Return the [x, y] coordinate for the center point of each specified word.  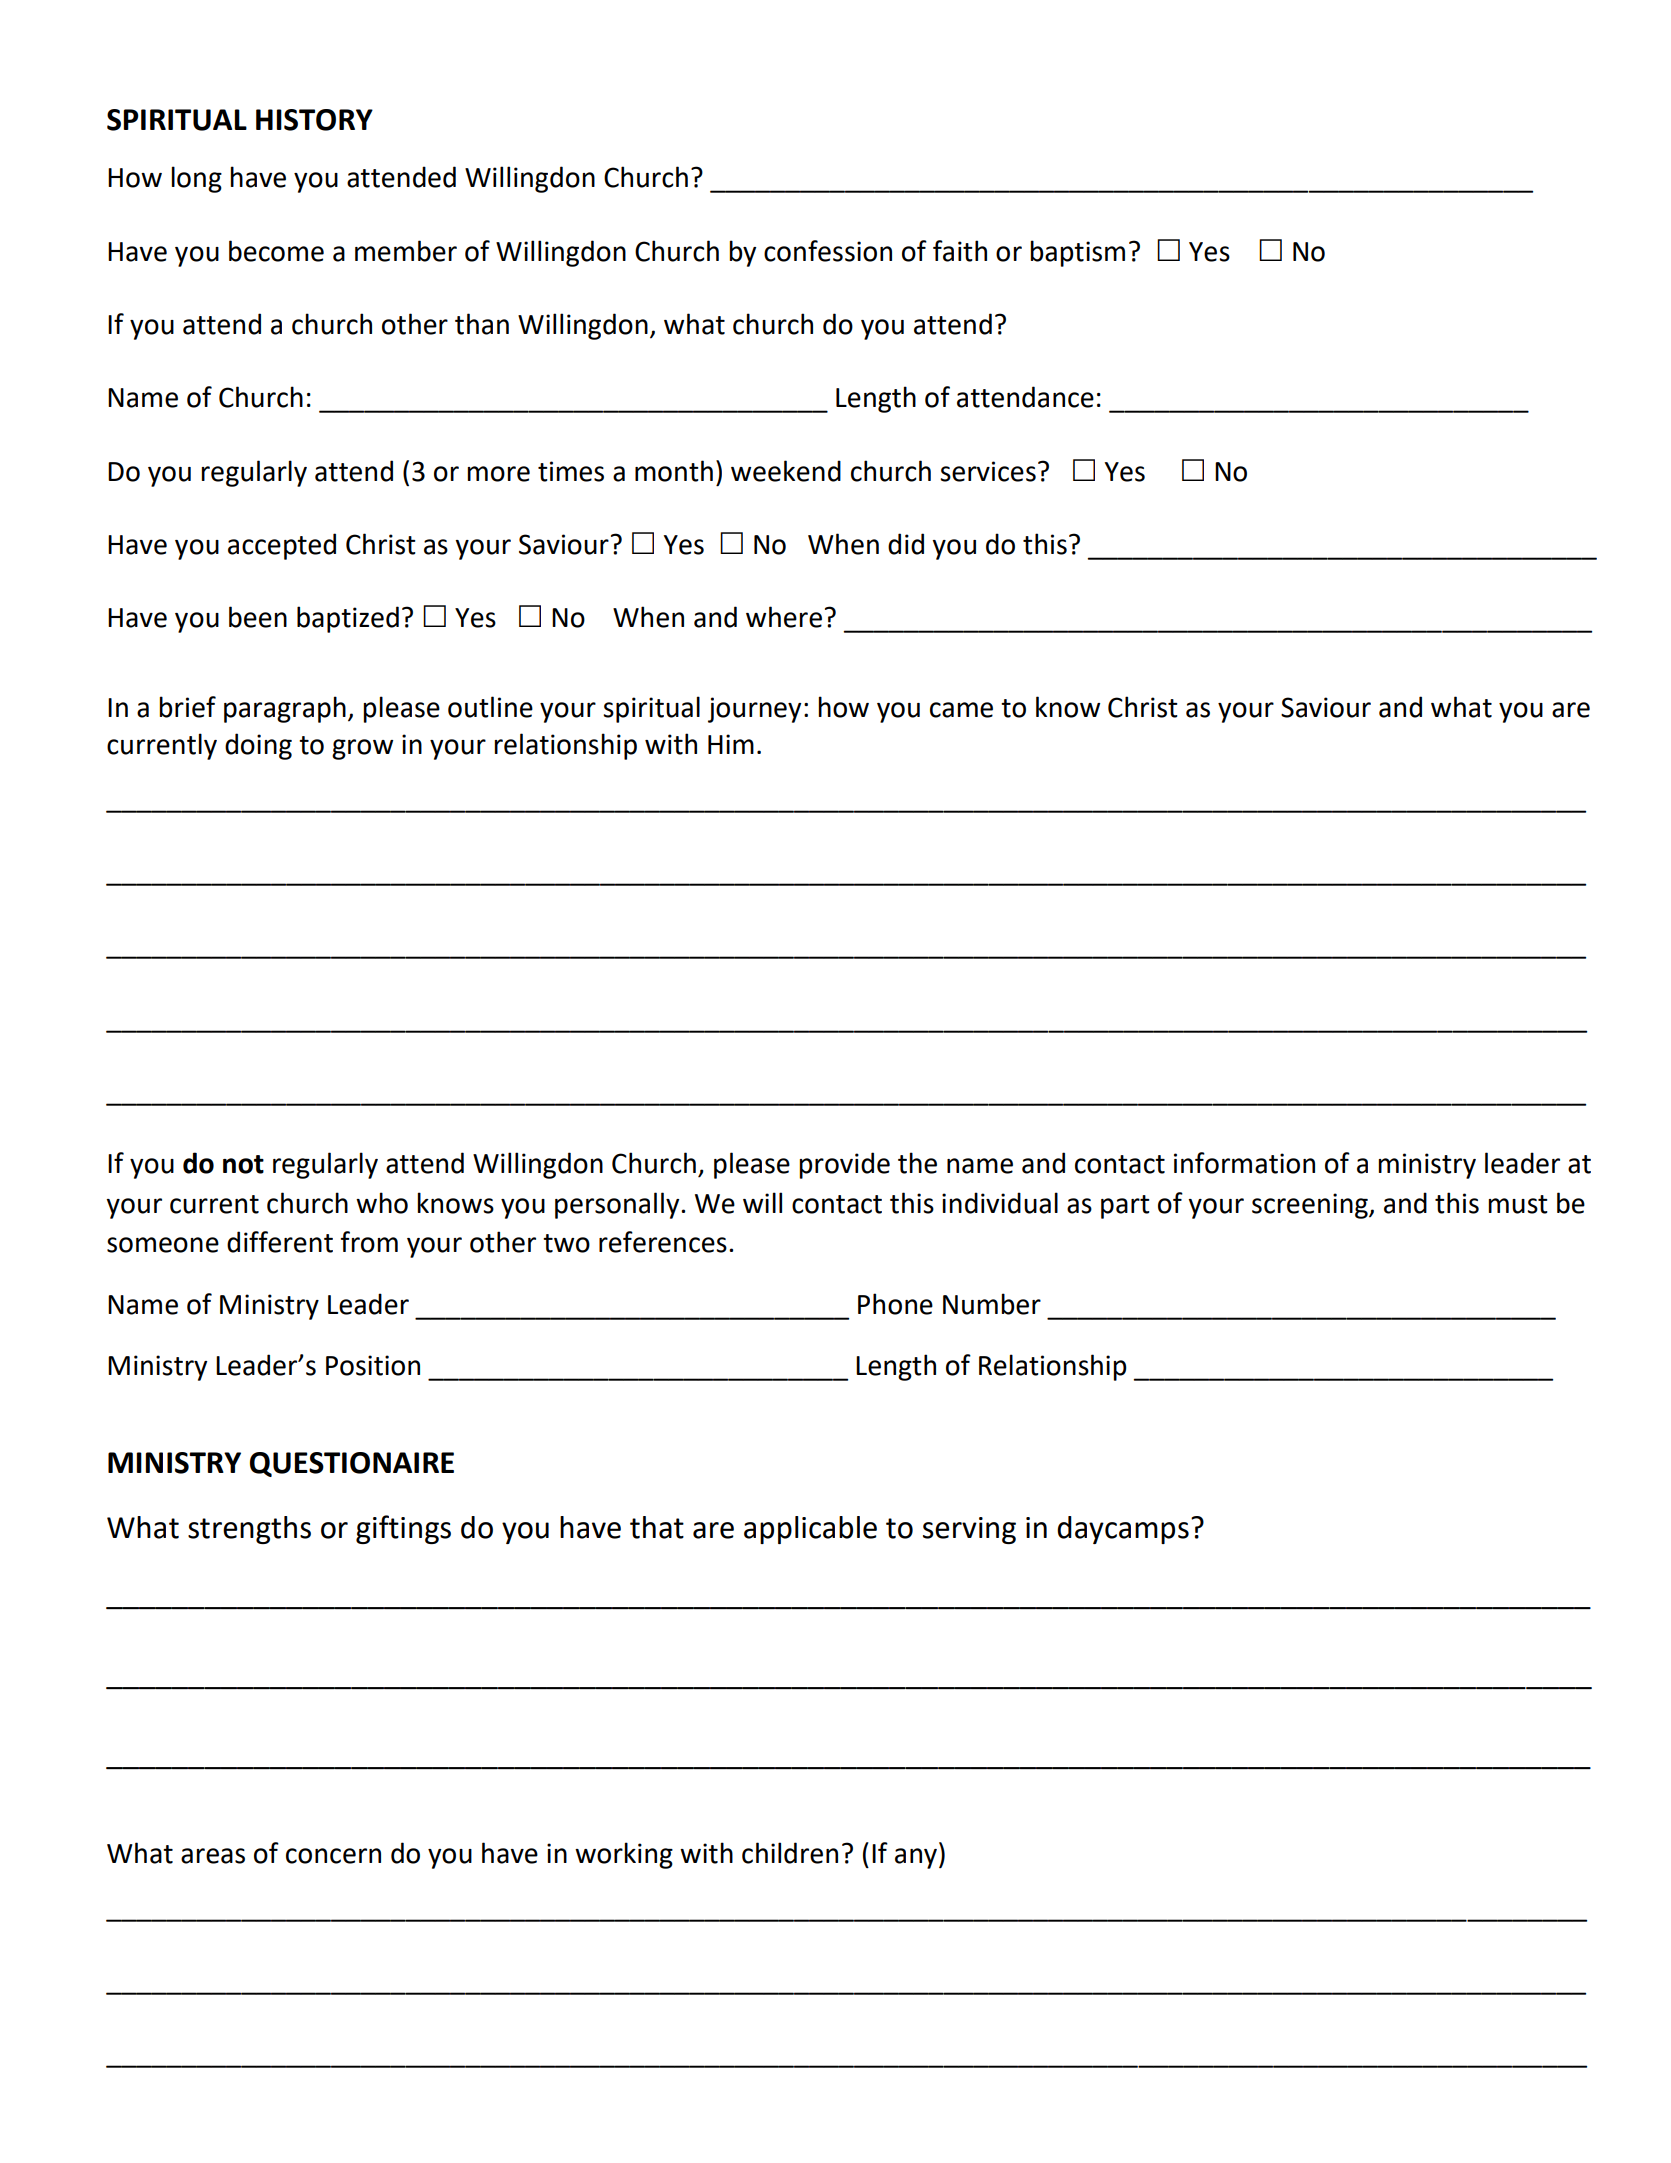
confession [828, 251]
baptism [1077, 253]
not [243, 1164]
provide [844, 1165]
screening [1311, 1206]
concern [333, 1856]
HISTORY [314, 120]
